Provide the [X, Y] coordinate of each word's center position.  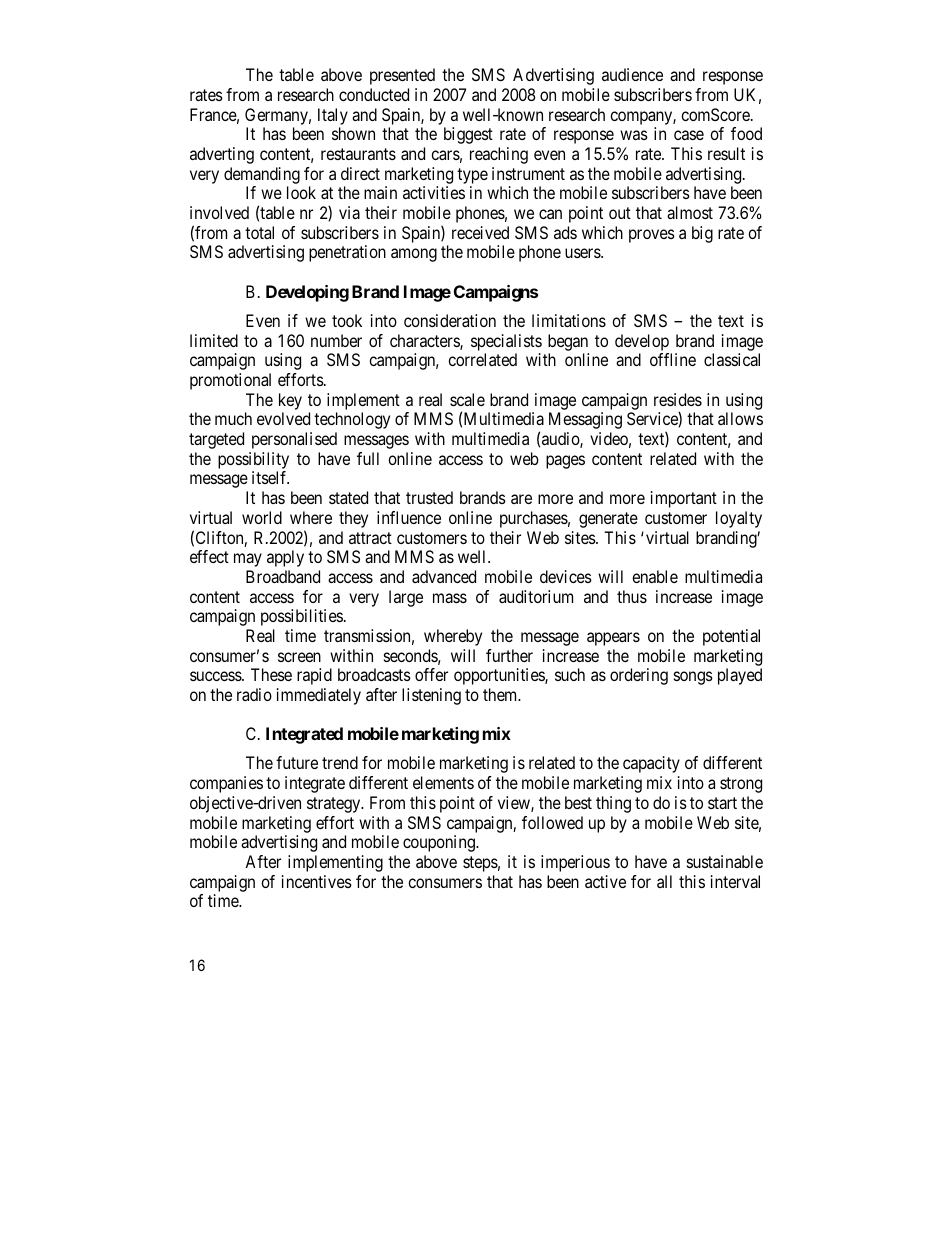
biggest [468, 135]
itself [270, 477]
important [684, 499]
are [521, 499]
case [689, 135]
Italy [333, 116]
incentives [317, 881]
